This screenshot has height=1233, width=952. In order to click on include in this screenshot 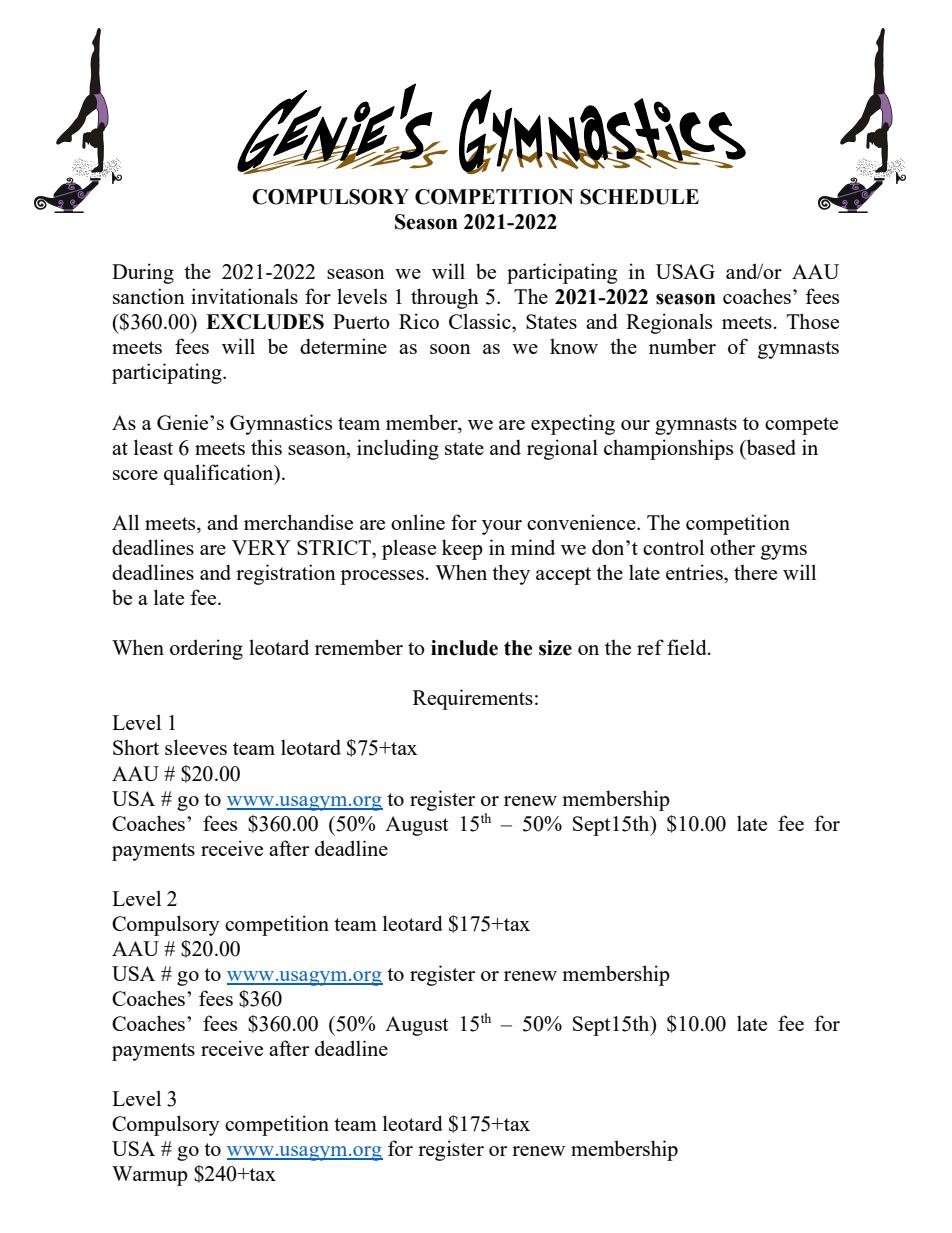, I will do `click(464, 648)`.
